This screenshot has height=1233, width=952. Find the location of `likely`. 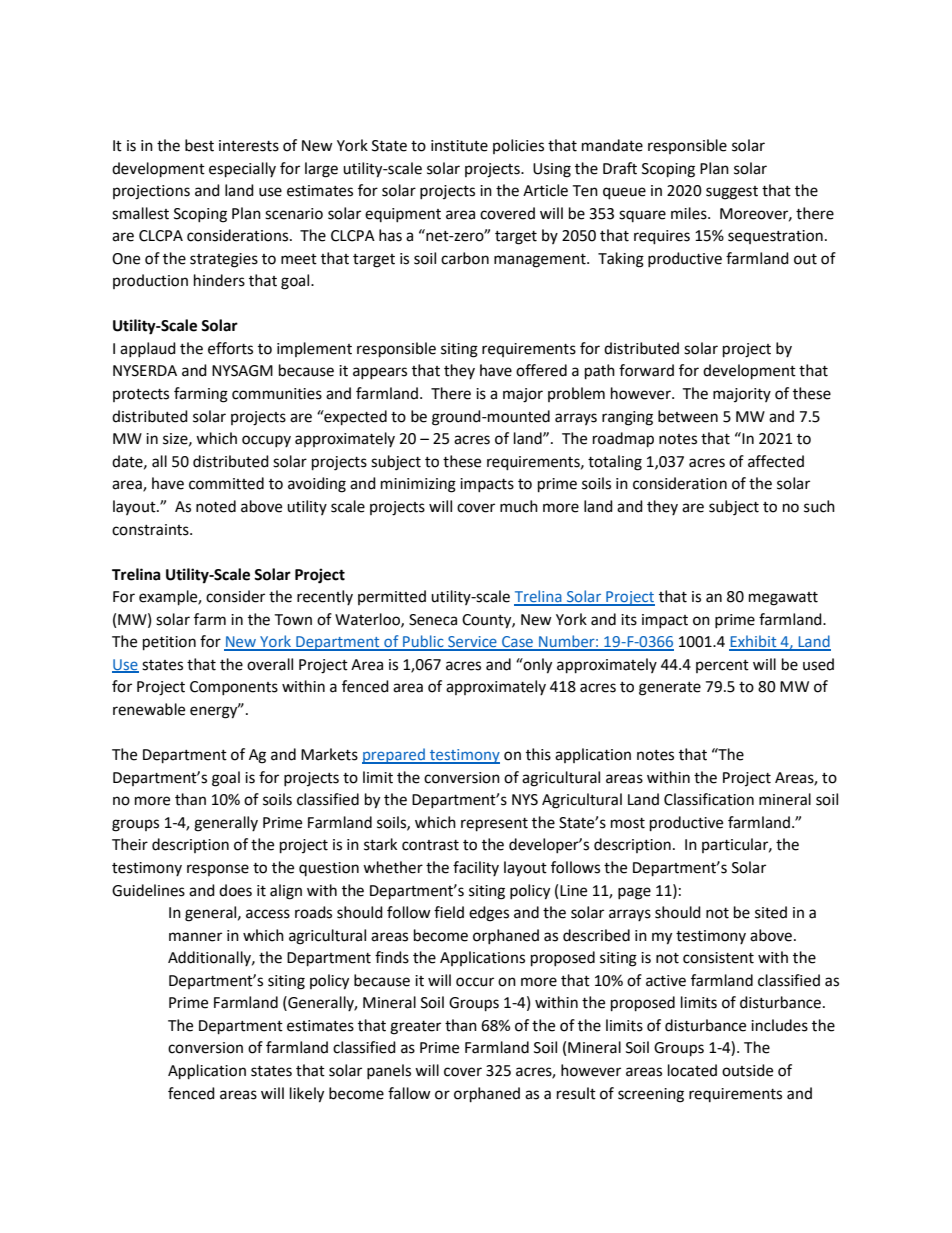

likely is located at coordinates (307, 1095).
